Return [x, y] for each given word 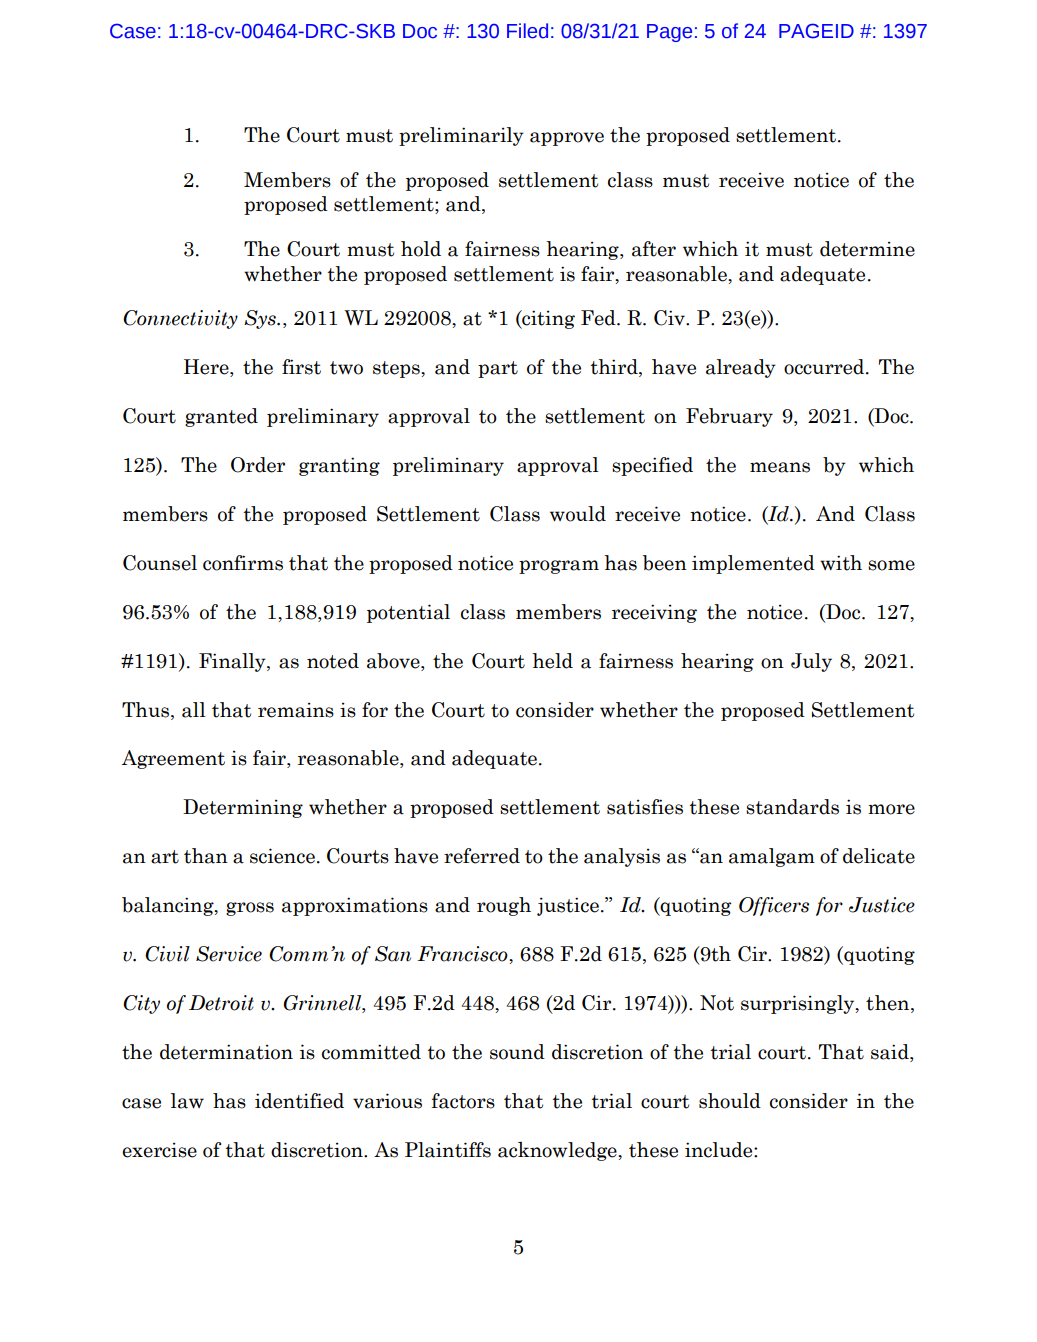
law [187, 1101]
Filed [527, 31]
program [559, 567]
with [841, 563]
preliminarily [461, 136]
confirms [243, 563]
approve [567, 139]
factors [463, 1101]
